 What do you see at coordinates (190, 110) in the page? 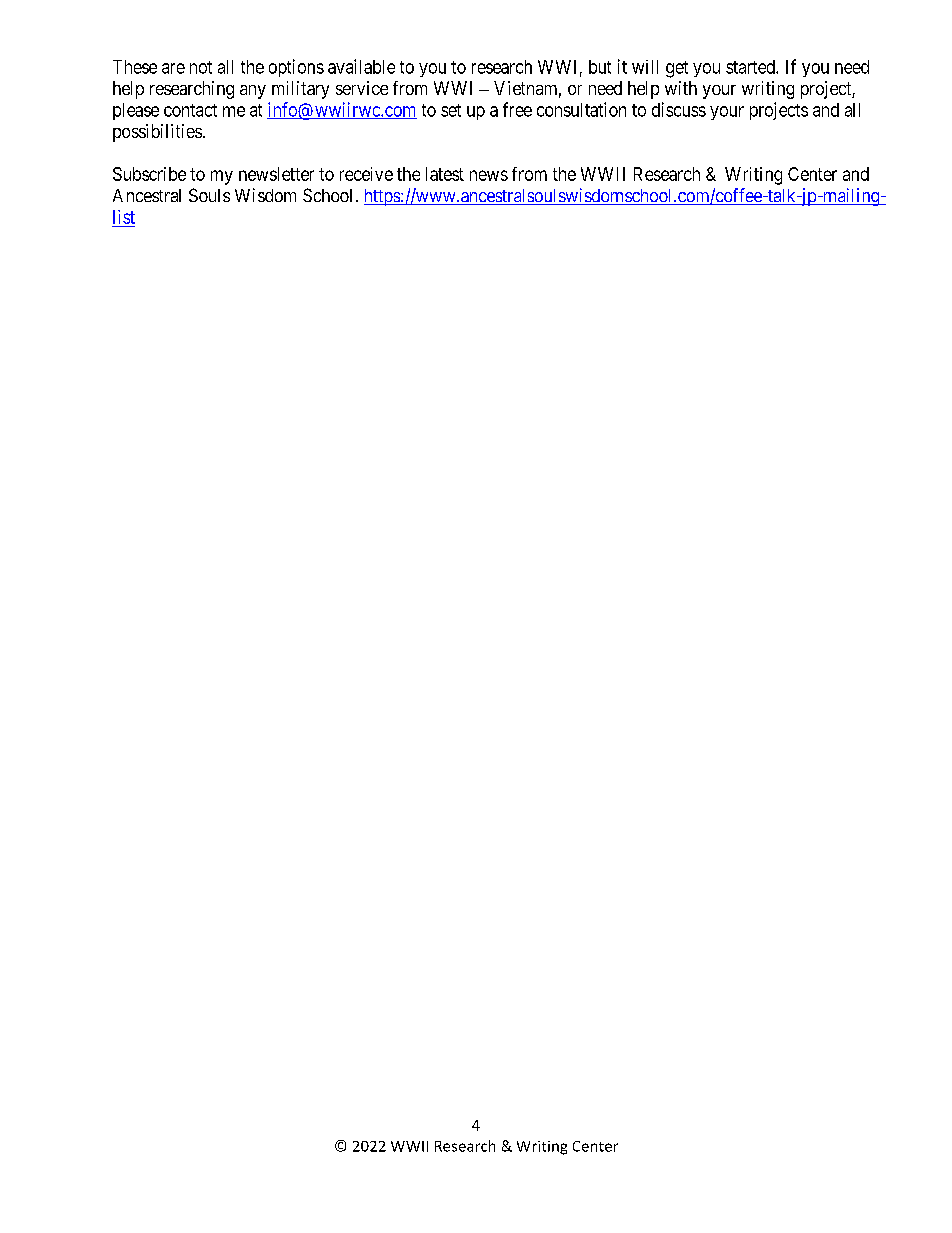
I see `contact` at bounding box center [190, 110].
